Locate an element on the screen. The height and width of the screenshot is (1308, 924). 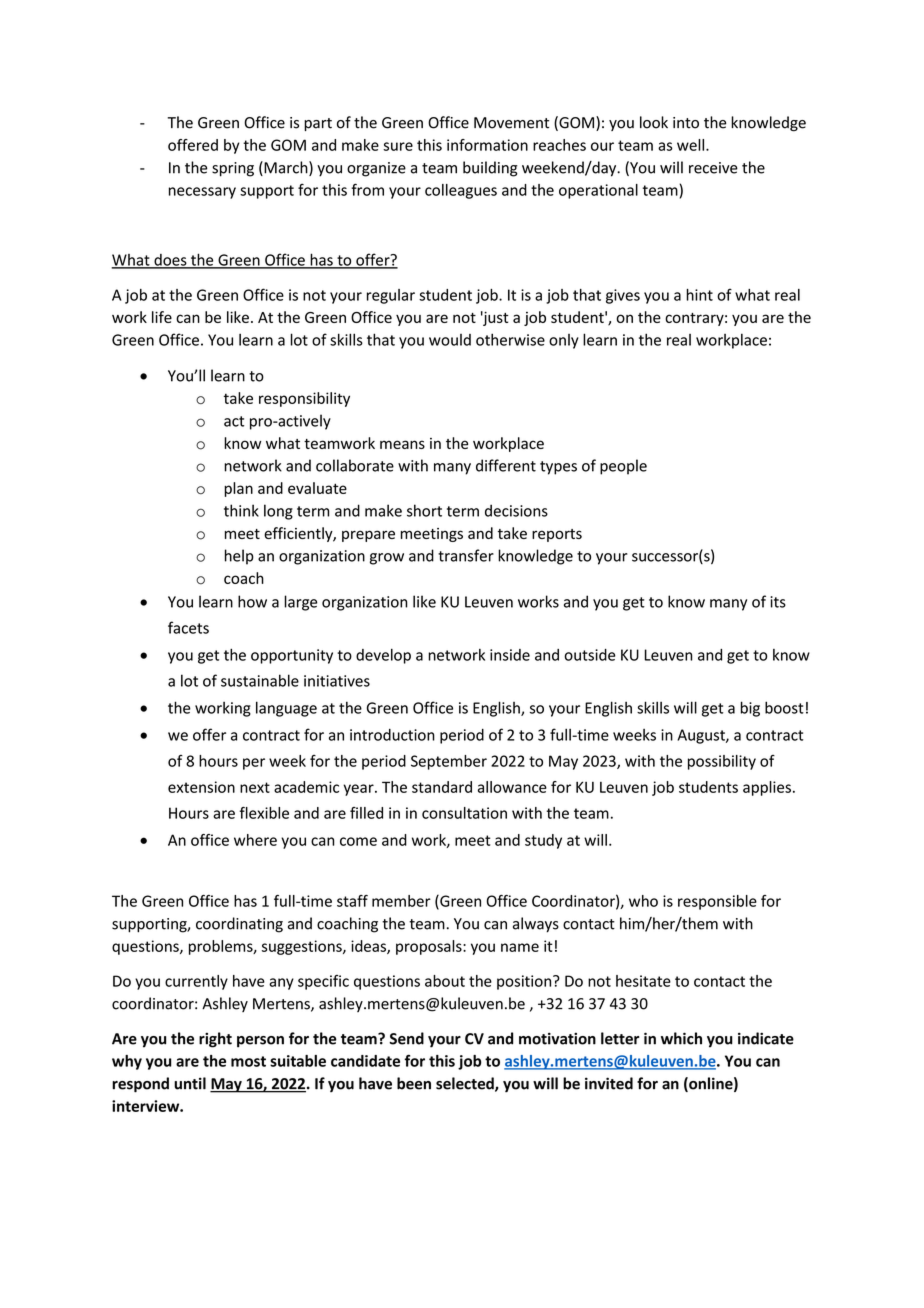
facets is located at coordinates (188, 627).
